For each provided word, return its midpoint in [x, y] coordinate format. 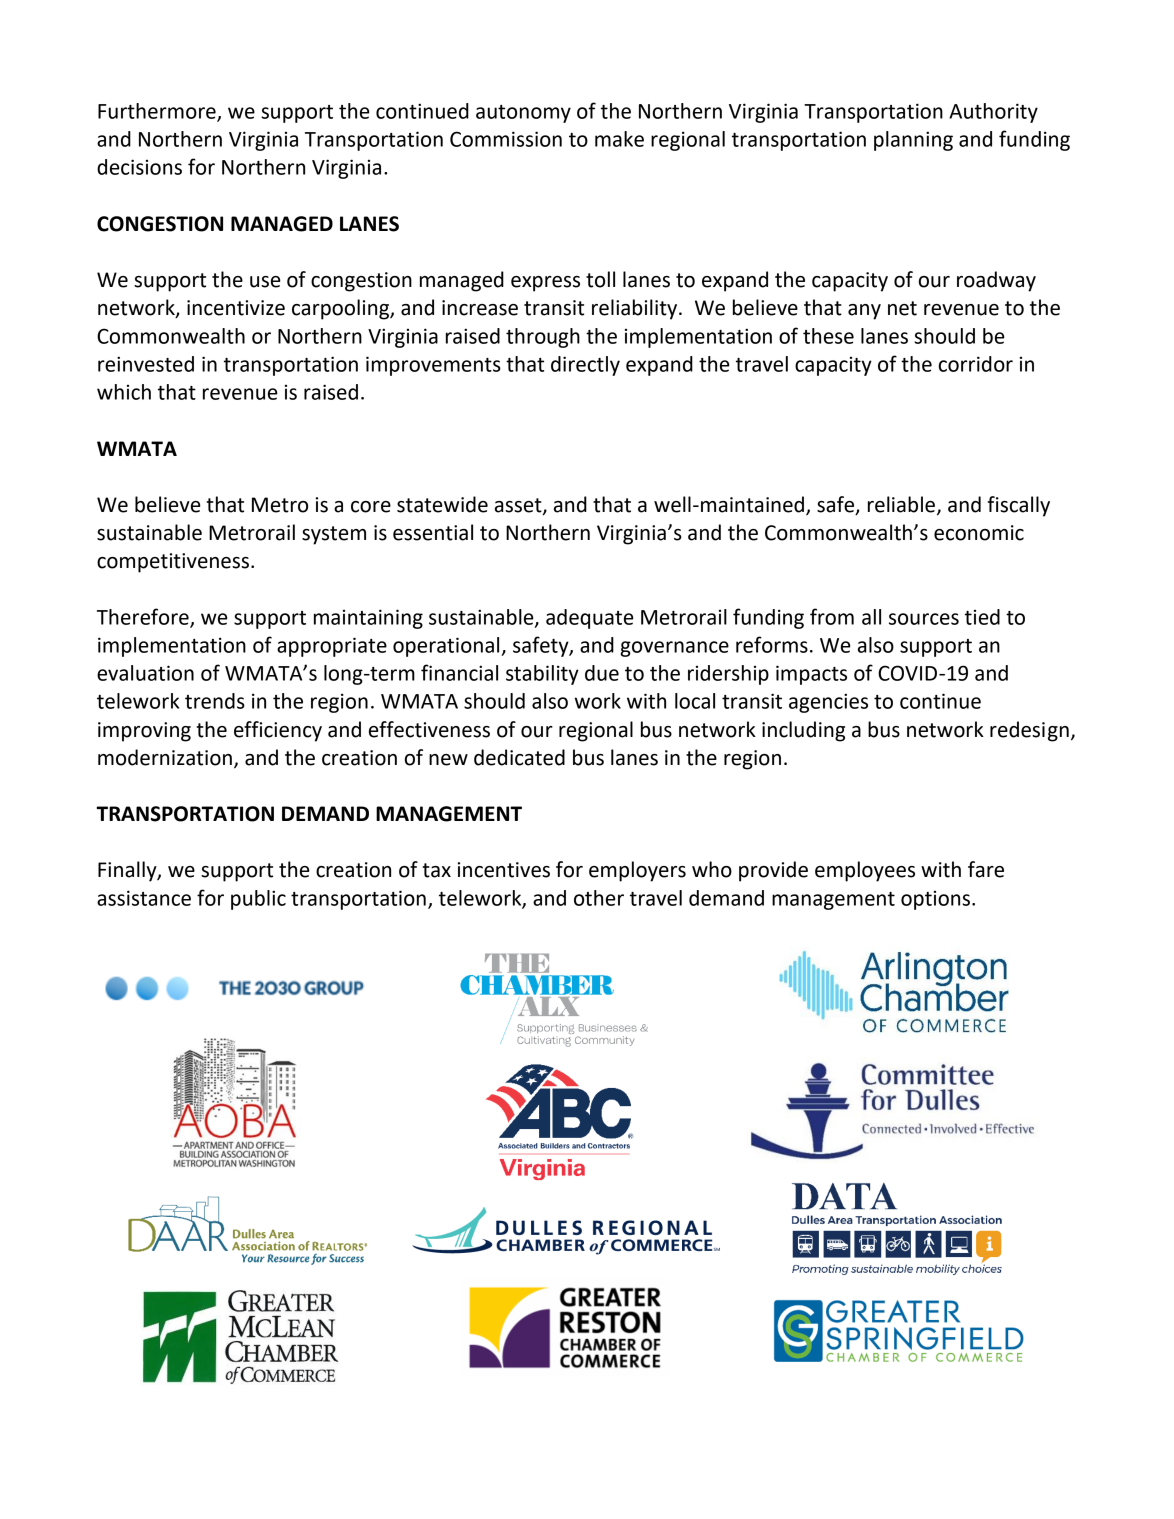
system [334, 535]
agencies [828, 703]
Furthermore [158, 112]
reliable [901, 504]
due [602, 673]
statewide [442, 504]
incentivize [236, 308]
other [599, 898]
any [864, 312]
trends [215, 701]
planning [913, 141]
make [619, 139]
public [258, 900]
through [543, 338]
